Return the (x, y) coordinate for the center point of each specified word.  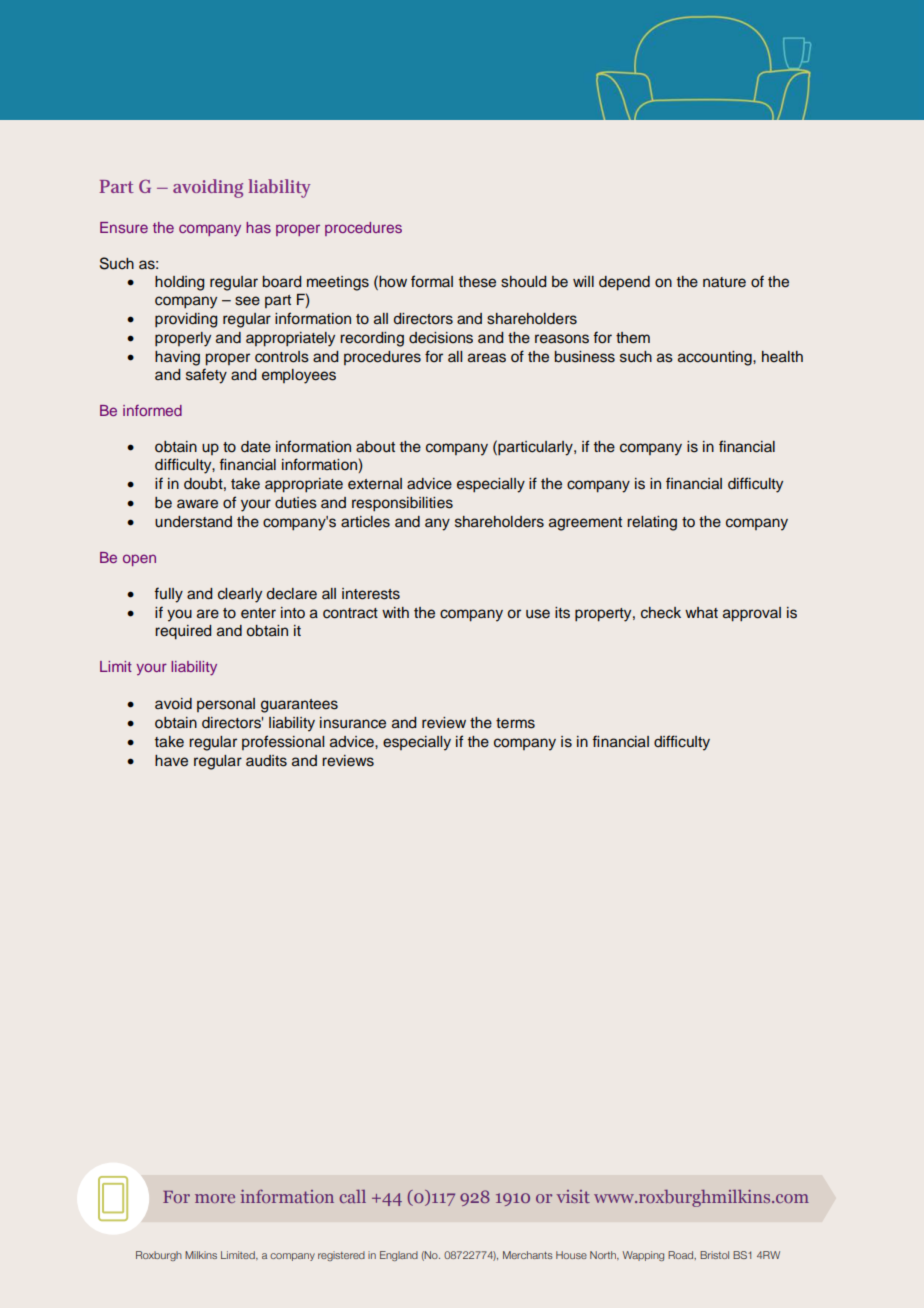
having (177, 358)
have (171, 761)
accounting (716, 358)
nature (724, 282)
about (375, 447)
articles (365, 522)
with (395, 612)
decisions (441, 338)
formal (432, 281)
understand (193, 522)
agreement (585, 524)
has (258, 227)
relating (652, 523)
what (701, 612)
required (183, 632)
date (256, 447)
